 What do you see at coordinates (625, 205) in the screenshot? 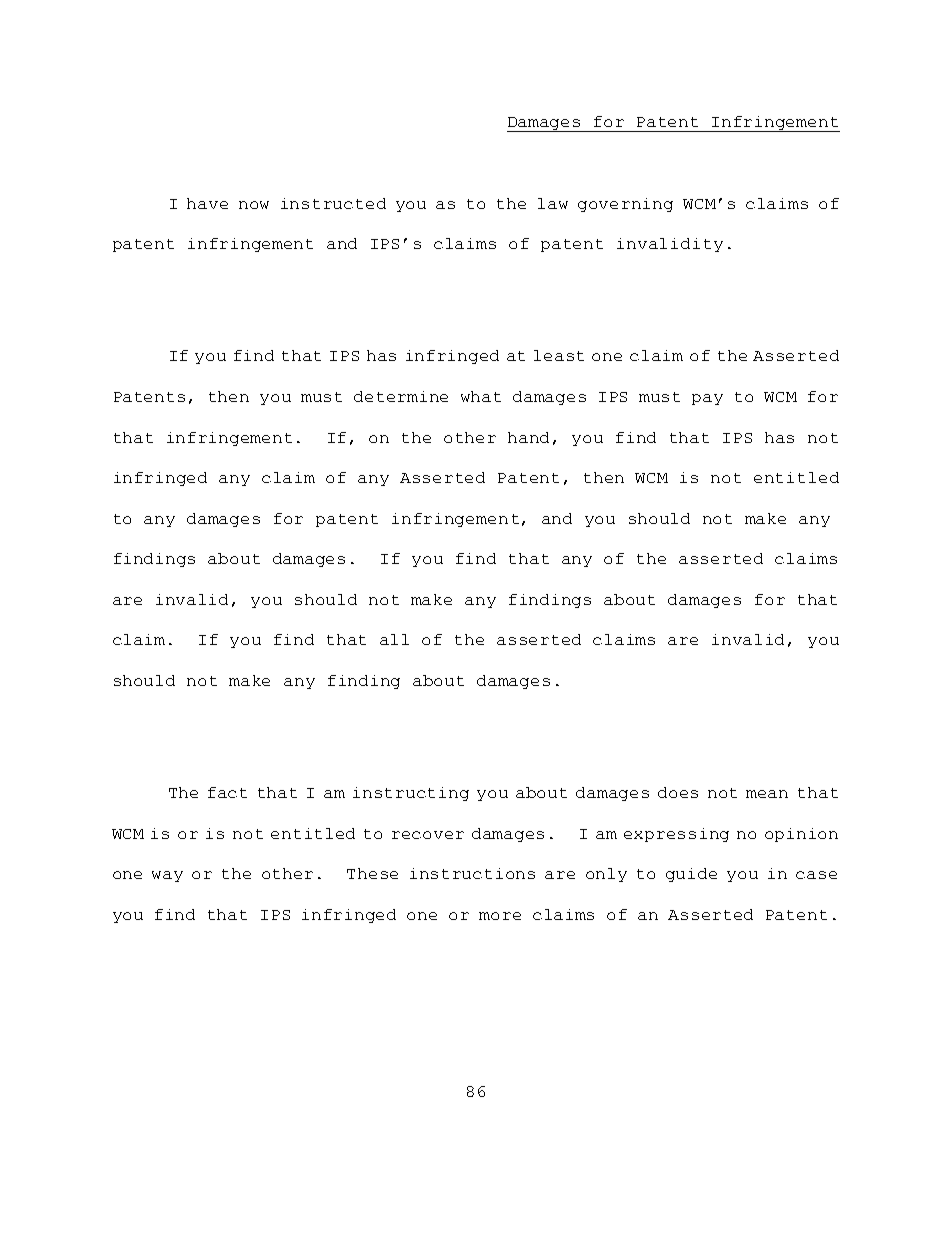
I see `governing` at bounding box center [625, 205].
